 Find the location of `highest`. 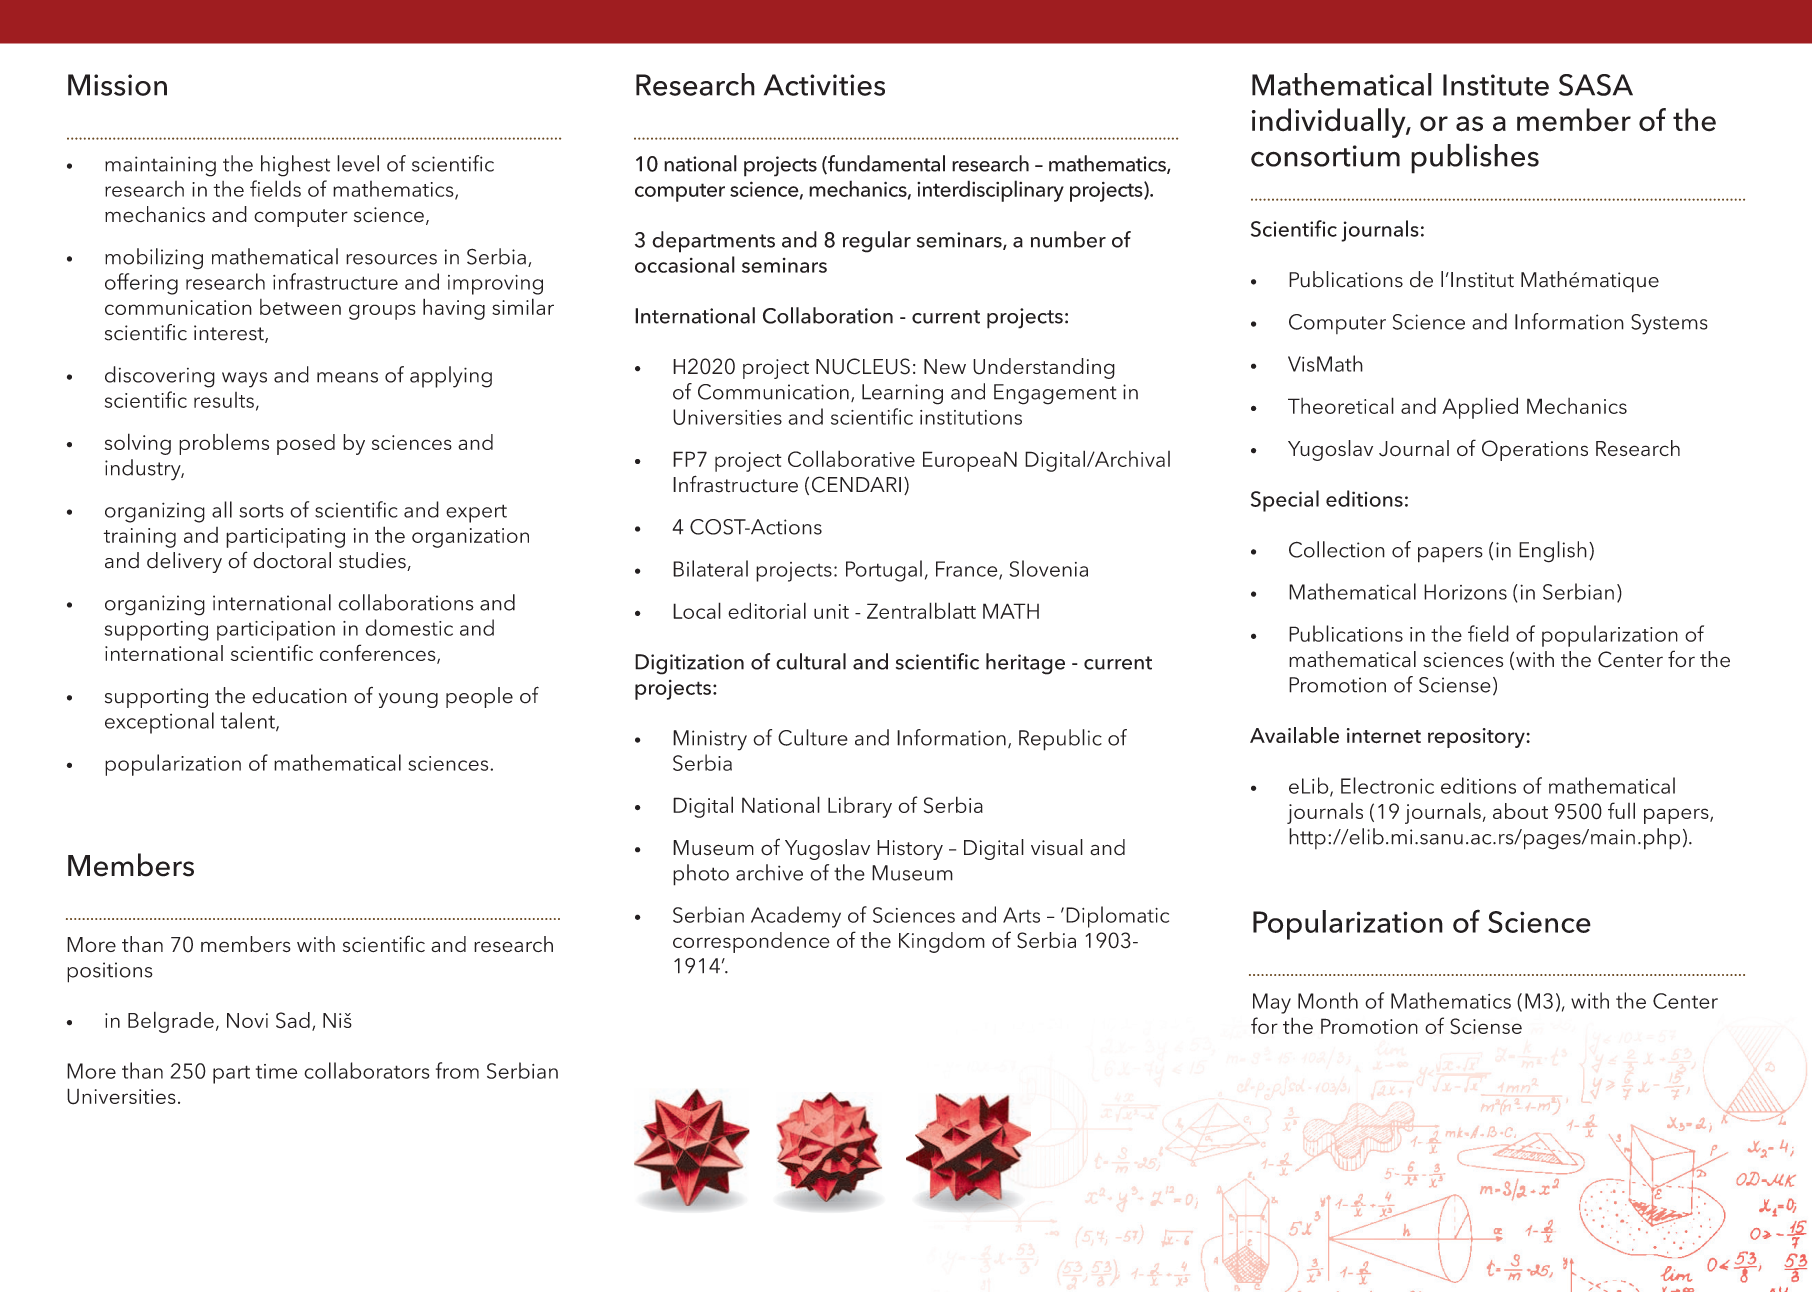

highest is located at coordinates (295, 166).
